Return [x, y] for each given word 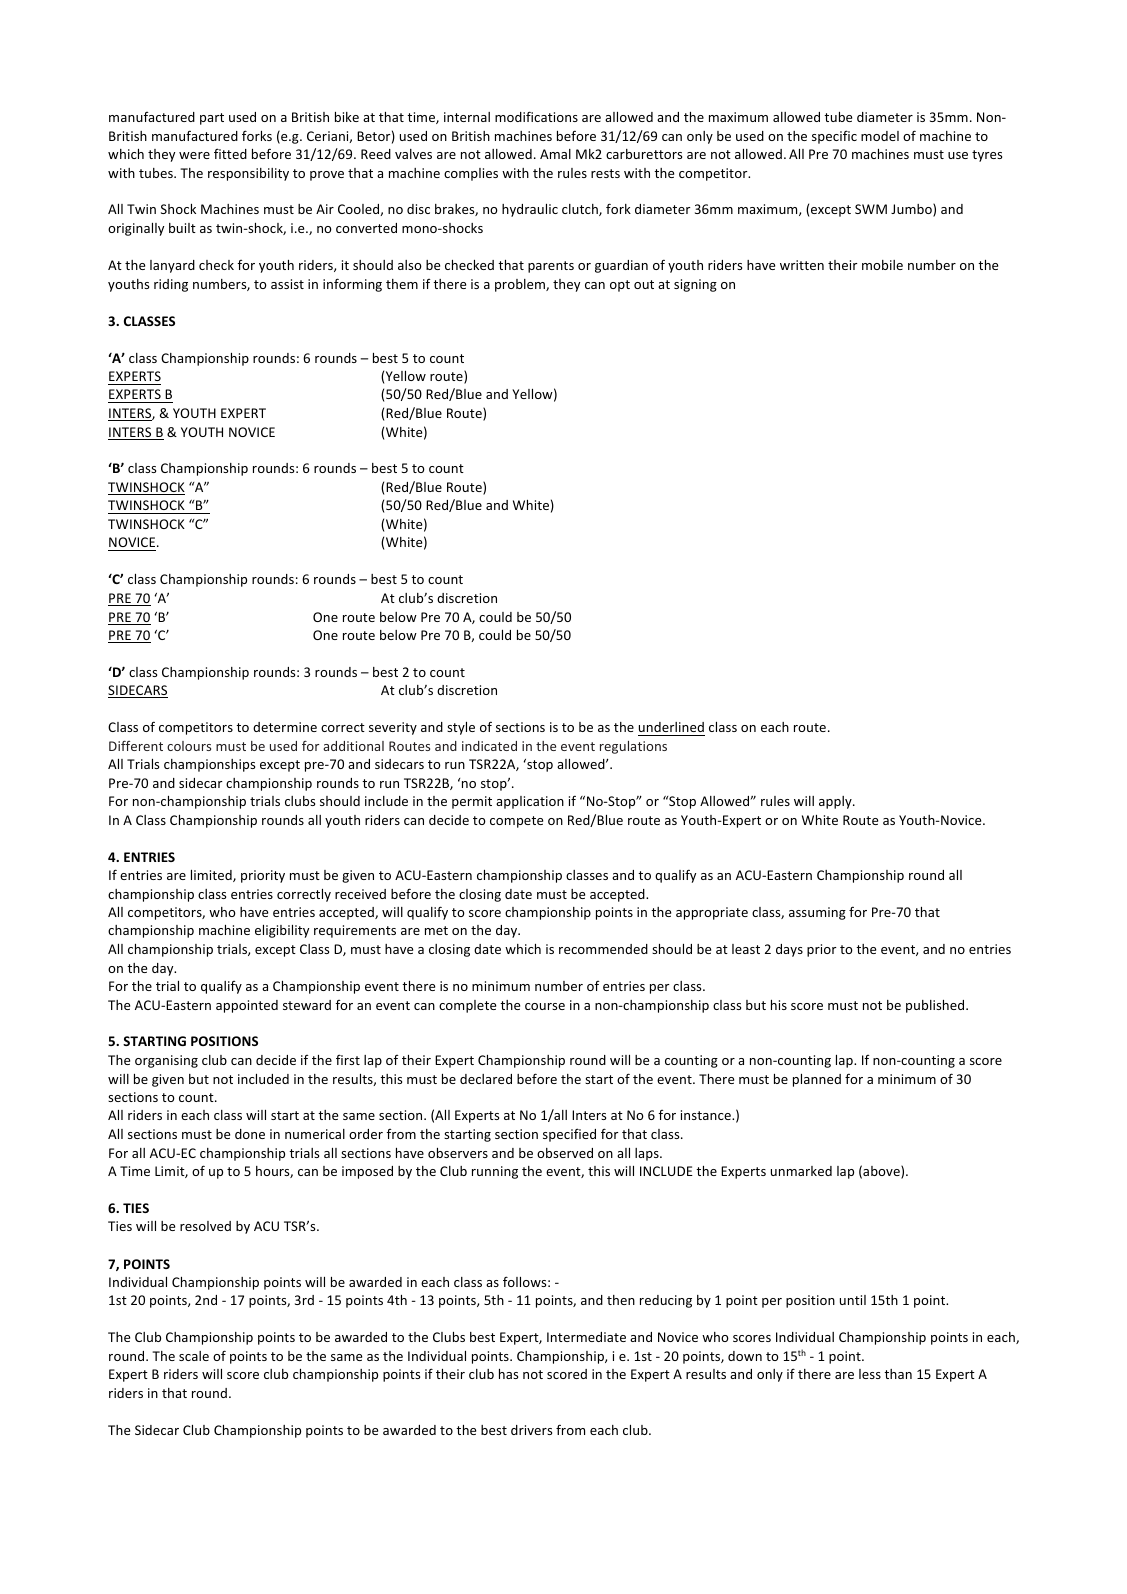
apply [836, 802]
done [250, 1134]
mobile [882, 265]
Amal [555, 154]
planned [817, 1080]
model [880, 136]
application [530, 802]
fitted [230, 153]
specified [569, 1135]
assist [287, 284]
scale [194, 1356]
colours [189, 746]
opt [620, 286]
